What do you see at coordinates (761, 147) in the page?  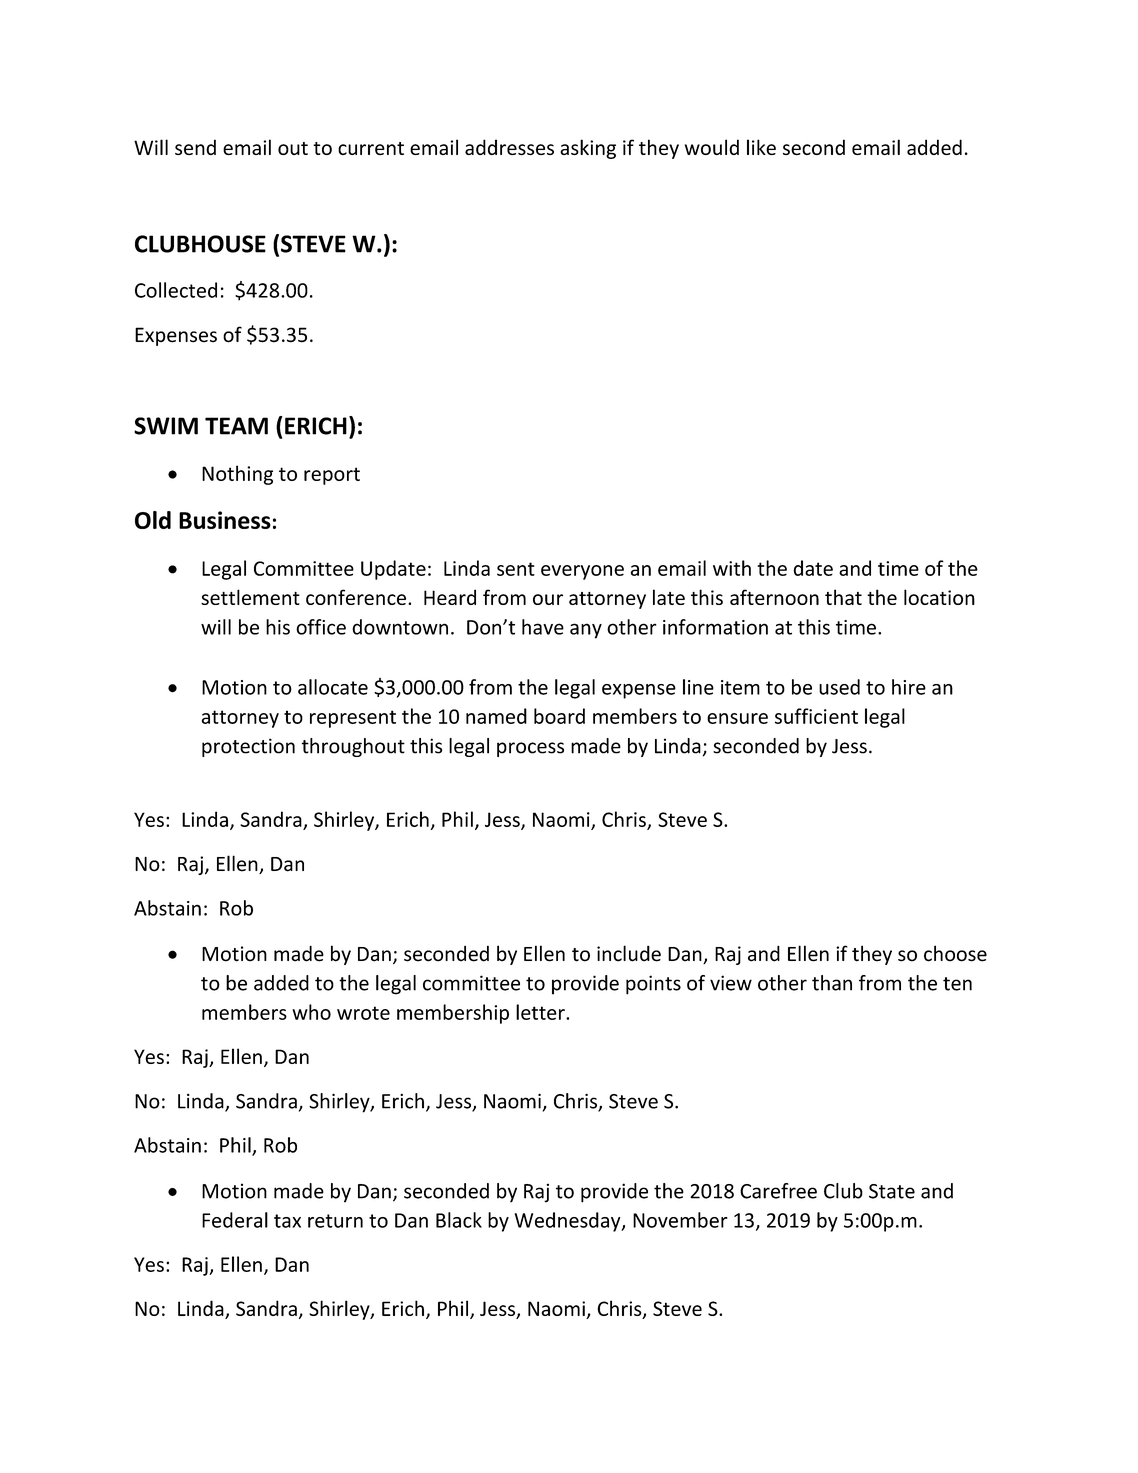 I see `like` at bounding box center [761, 147].
